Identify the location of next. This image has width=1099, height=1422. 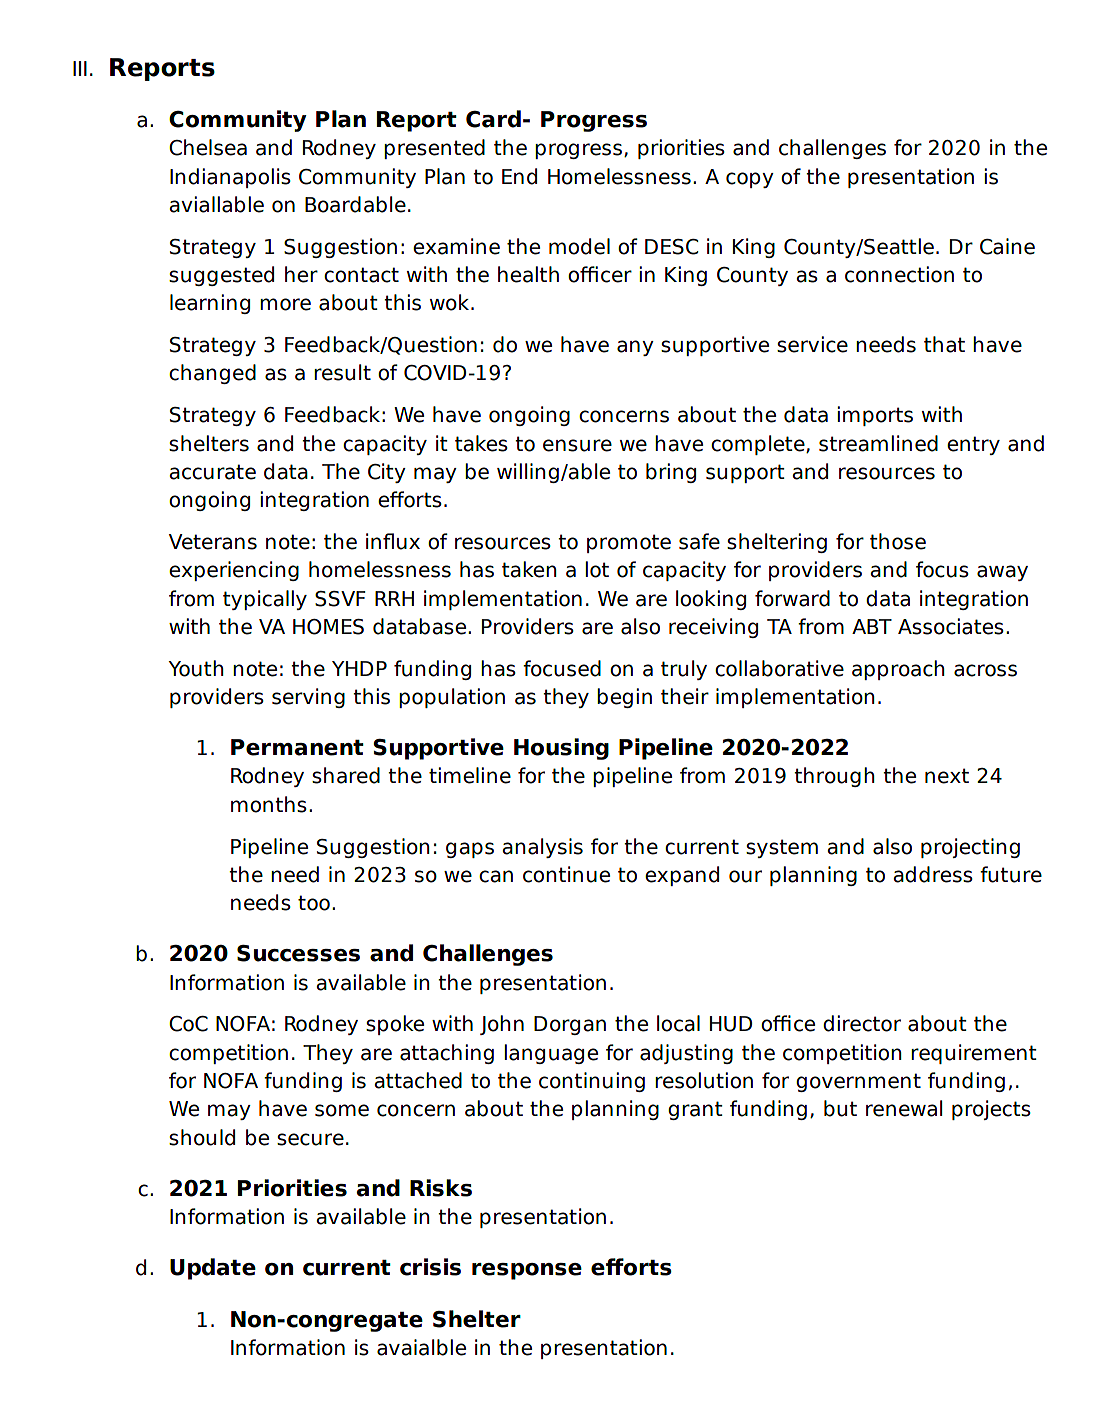
(947, 776).
